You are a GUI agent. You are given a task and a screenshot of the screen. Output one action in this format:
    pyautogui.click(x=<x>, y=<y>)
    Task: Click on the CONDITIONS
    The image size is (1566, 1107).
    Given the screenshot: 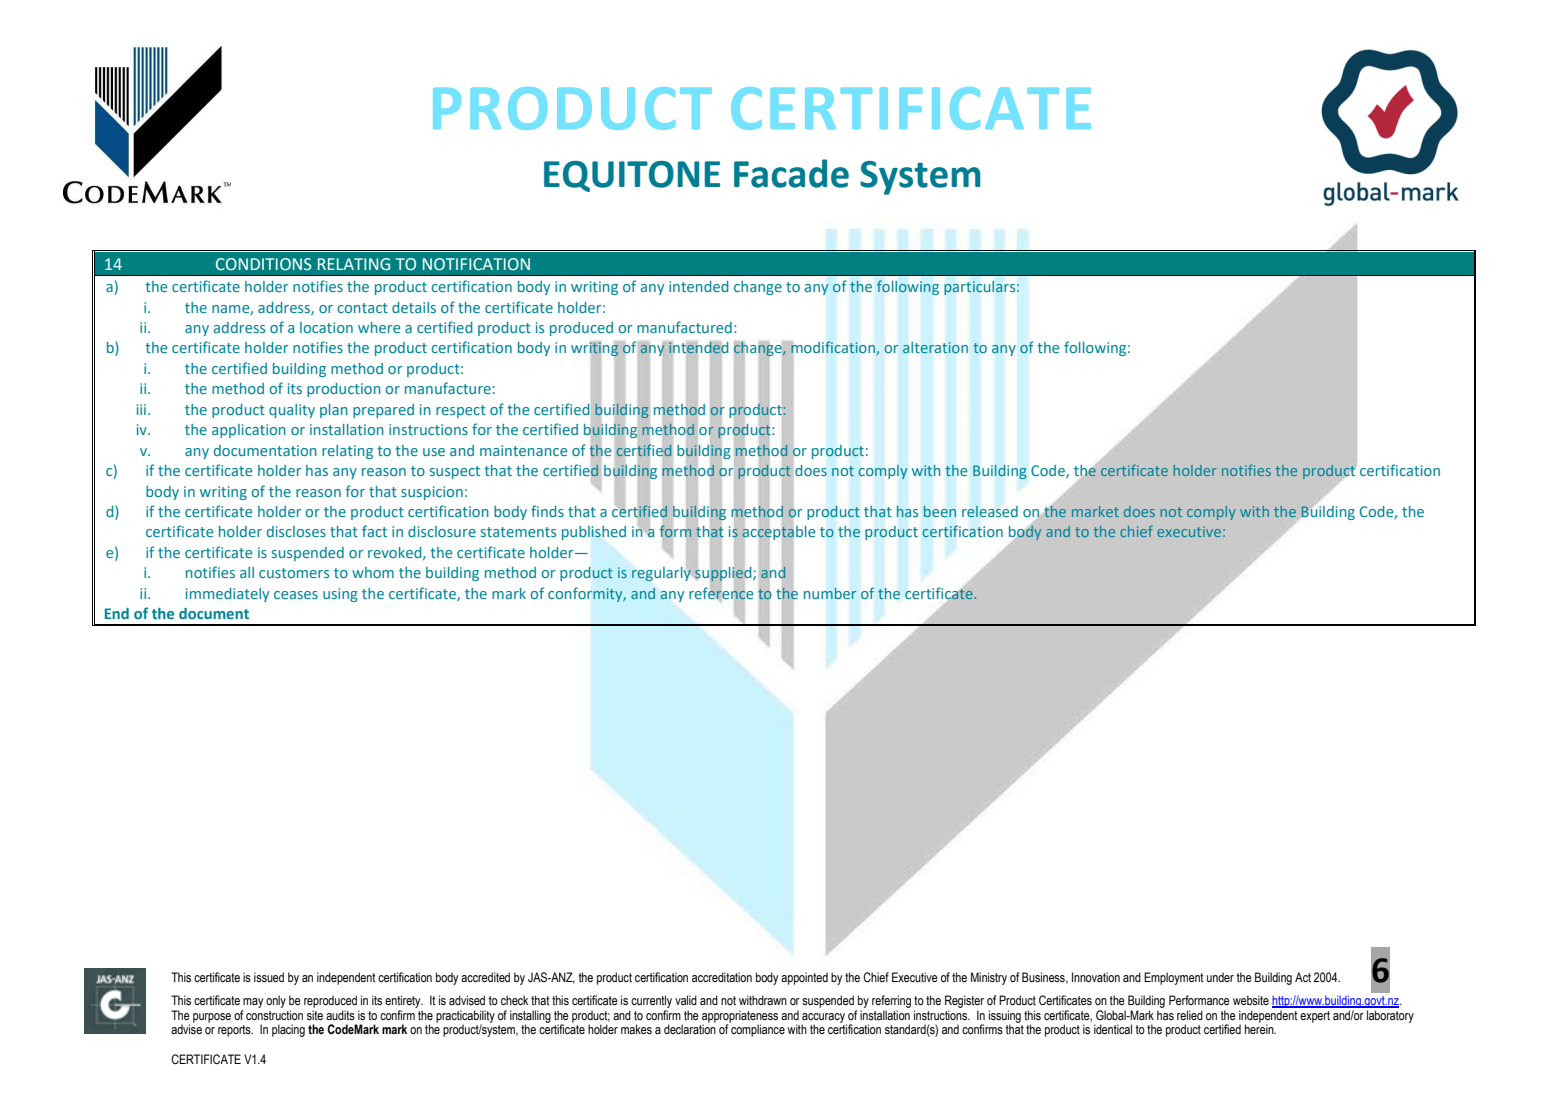 What is the action you would take?
    pyautogui.click(x=263, y=264)
